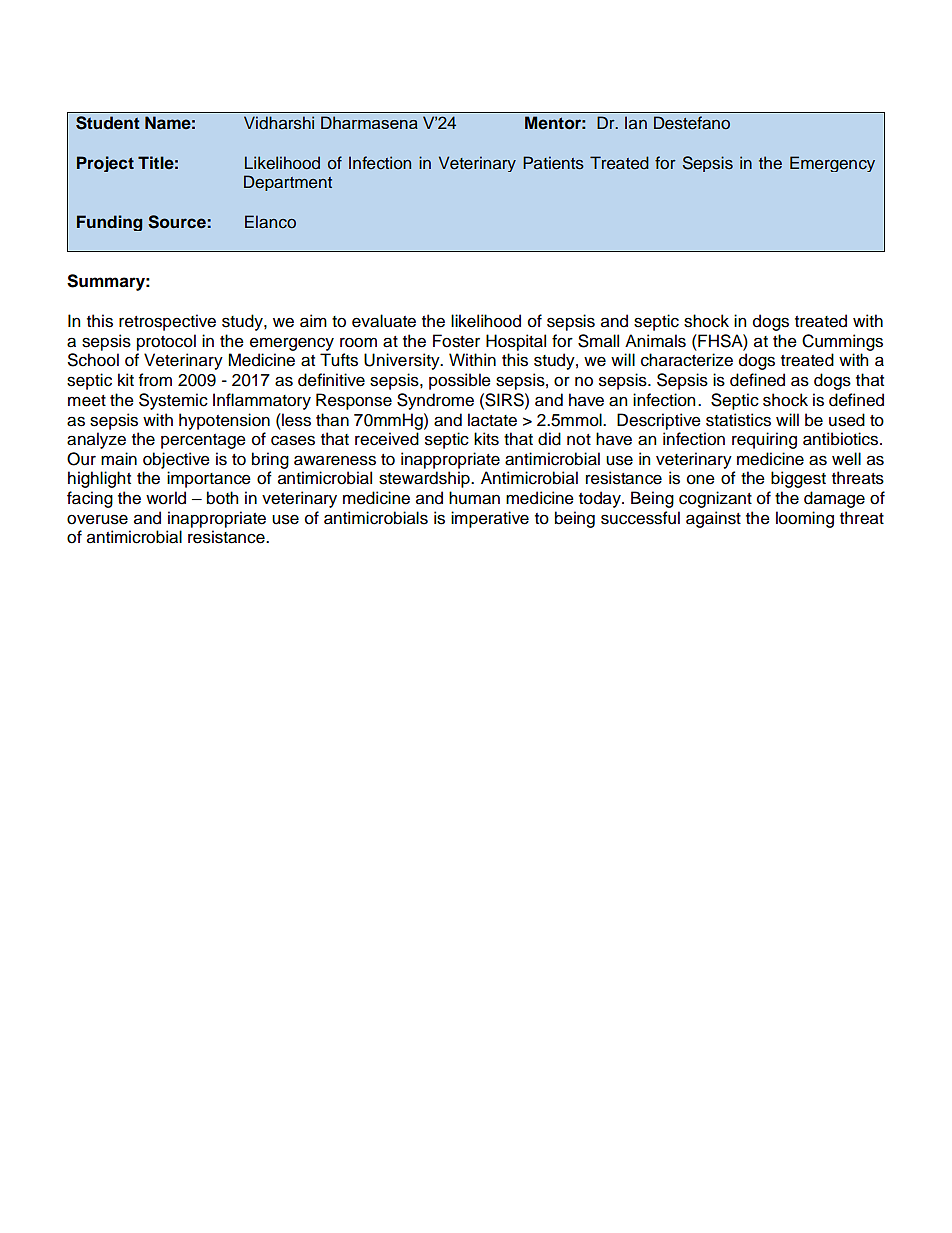  What do you see at coordinates (166, 498) in the page?
I see `world` at bounding box center [166, 498].
